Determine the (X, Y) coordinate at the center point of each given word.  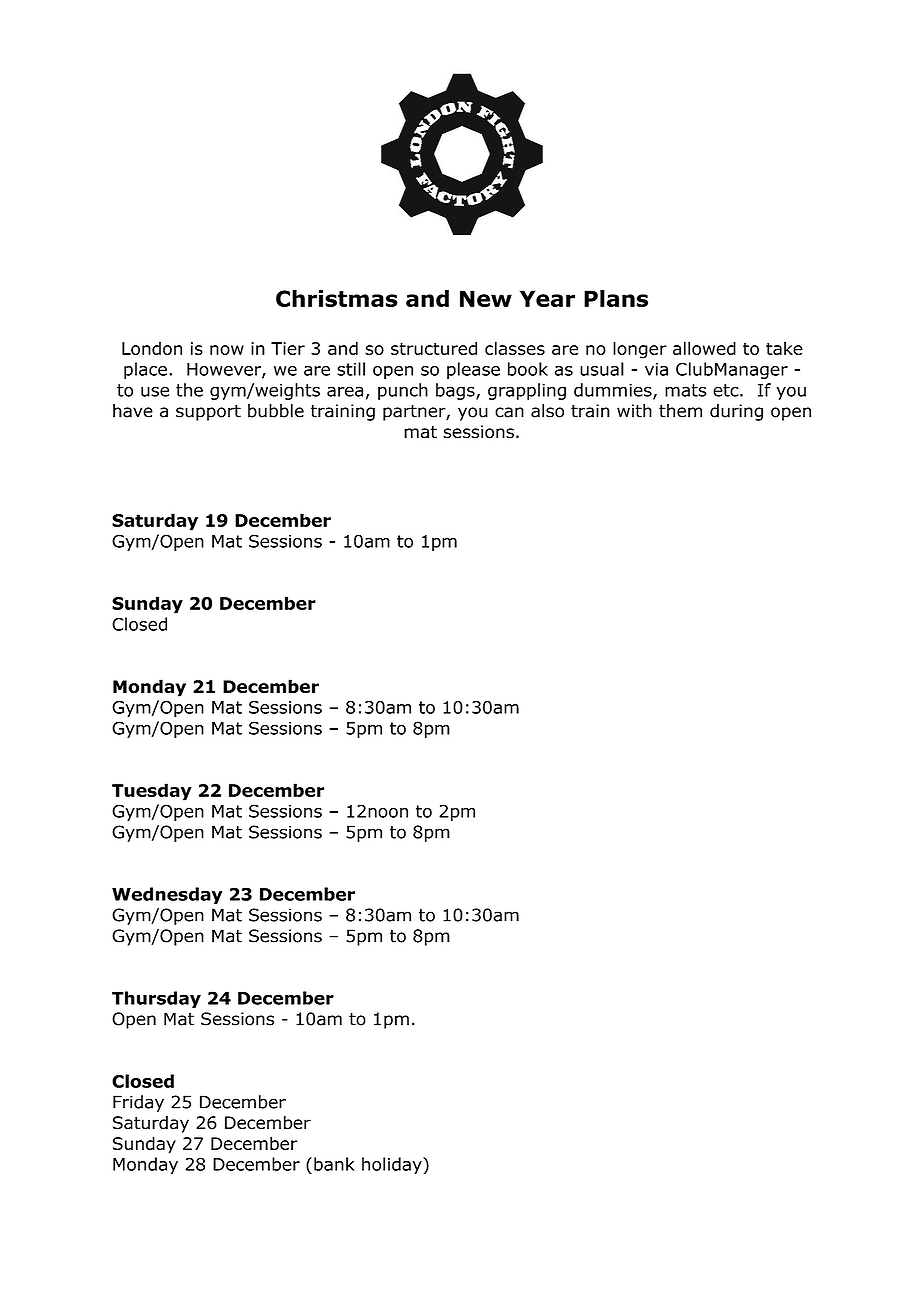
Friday (138, 1103)
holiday (393, 1165)
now (227, 350)
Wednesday (167, 895)
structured (434, 348)
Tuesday (152, 792)
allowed (704, 348)
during (736, 412)
